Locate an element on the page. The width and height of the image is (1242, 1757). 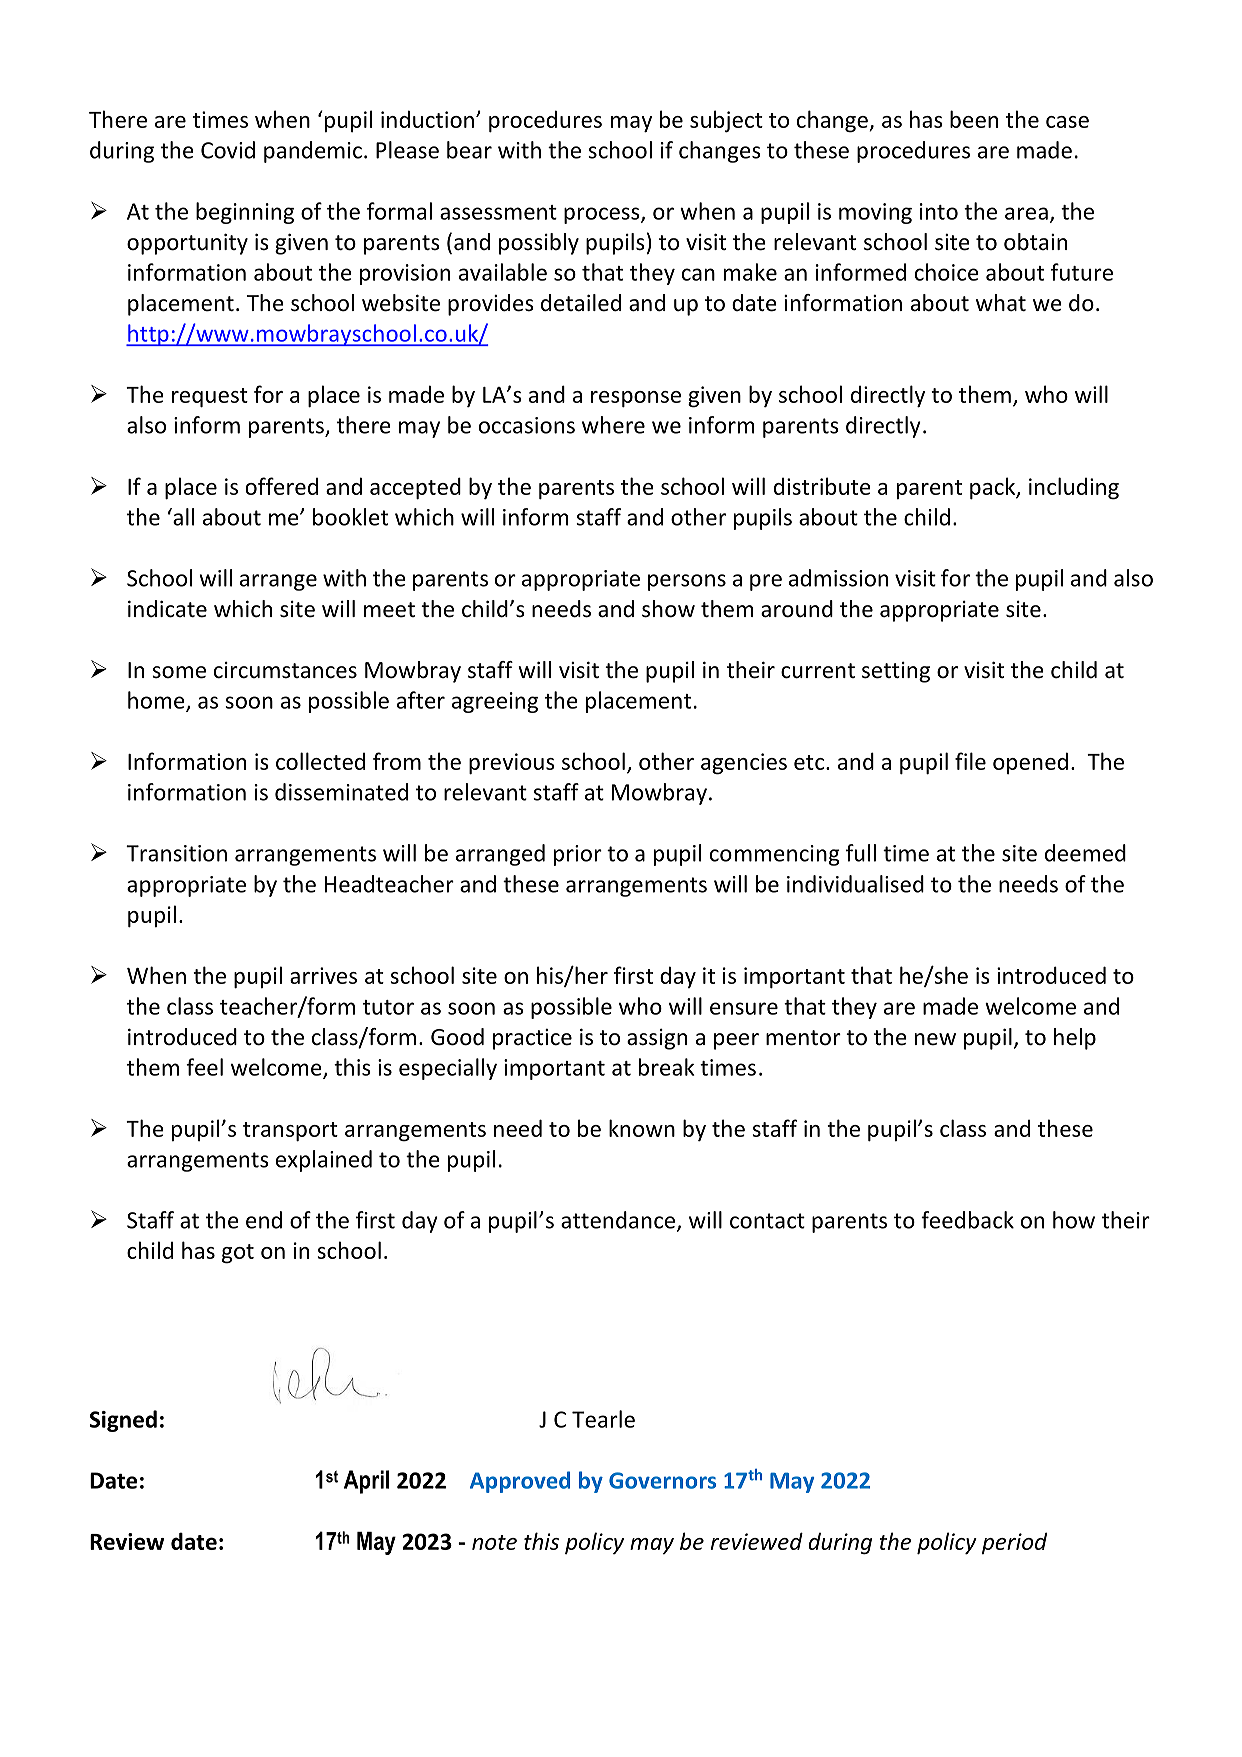
Governors is located at coordinates (662, 1480).
